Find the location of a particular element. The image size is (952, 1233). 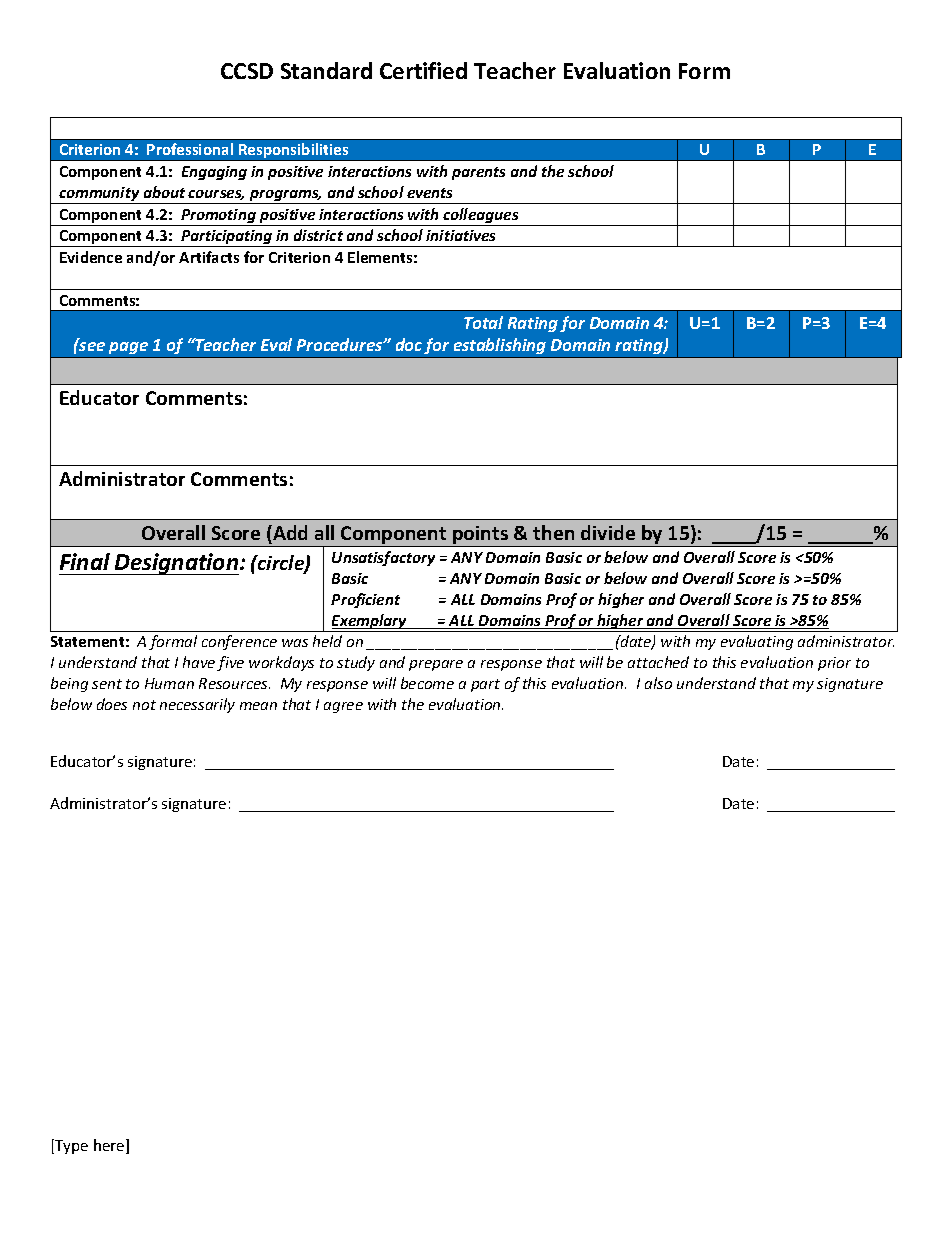

Type is located at coordinates (70, 1146).
